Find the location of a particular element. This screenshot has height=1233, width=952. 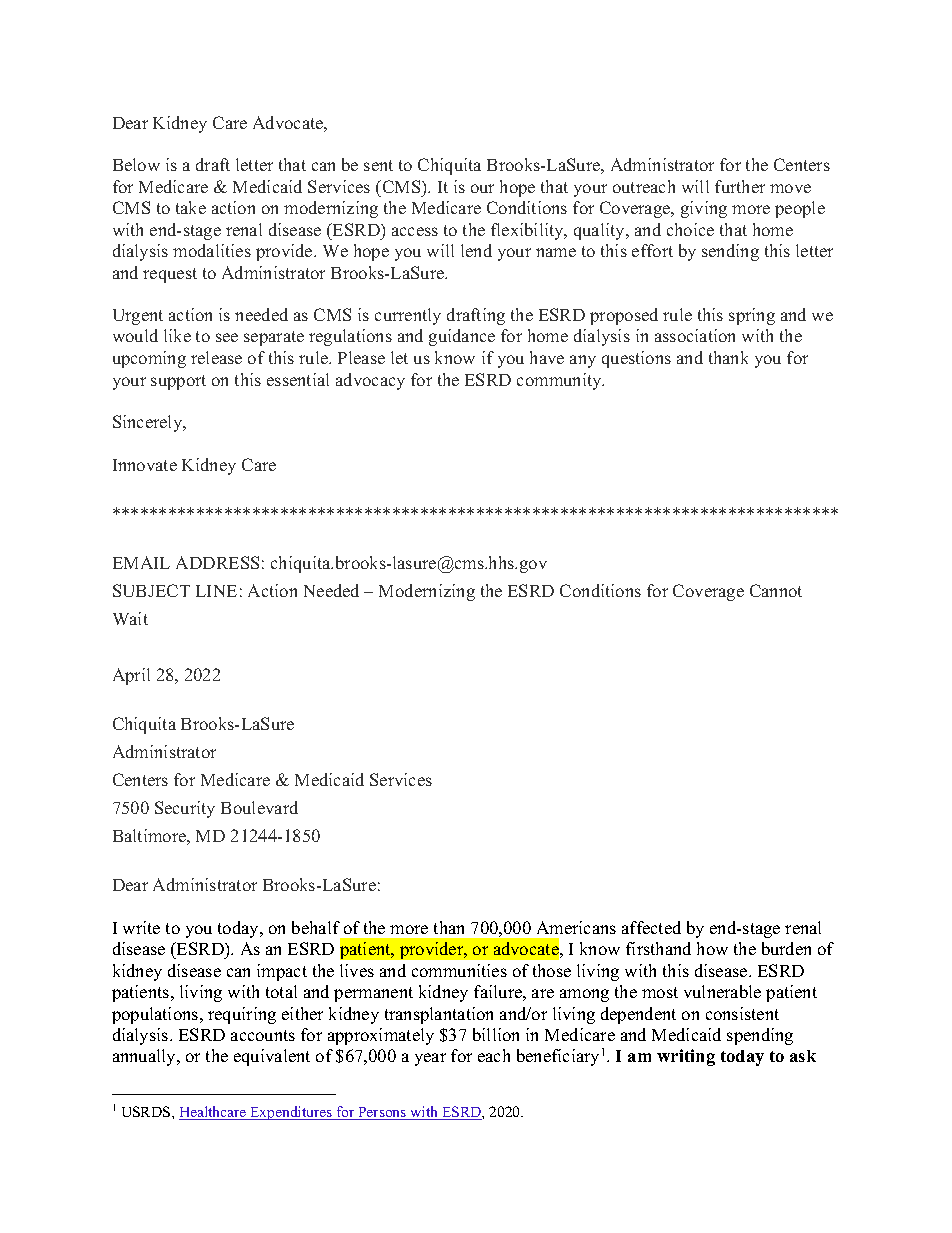

Americans is located at coordinates (576, 927).
